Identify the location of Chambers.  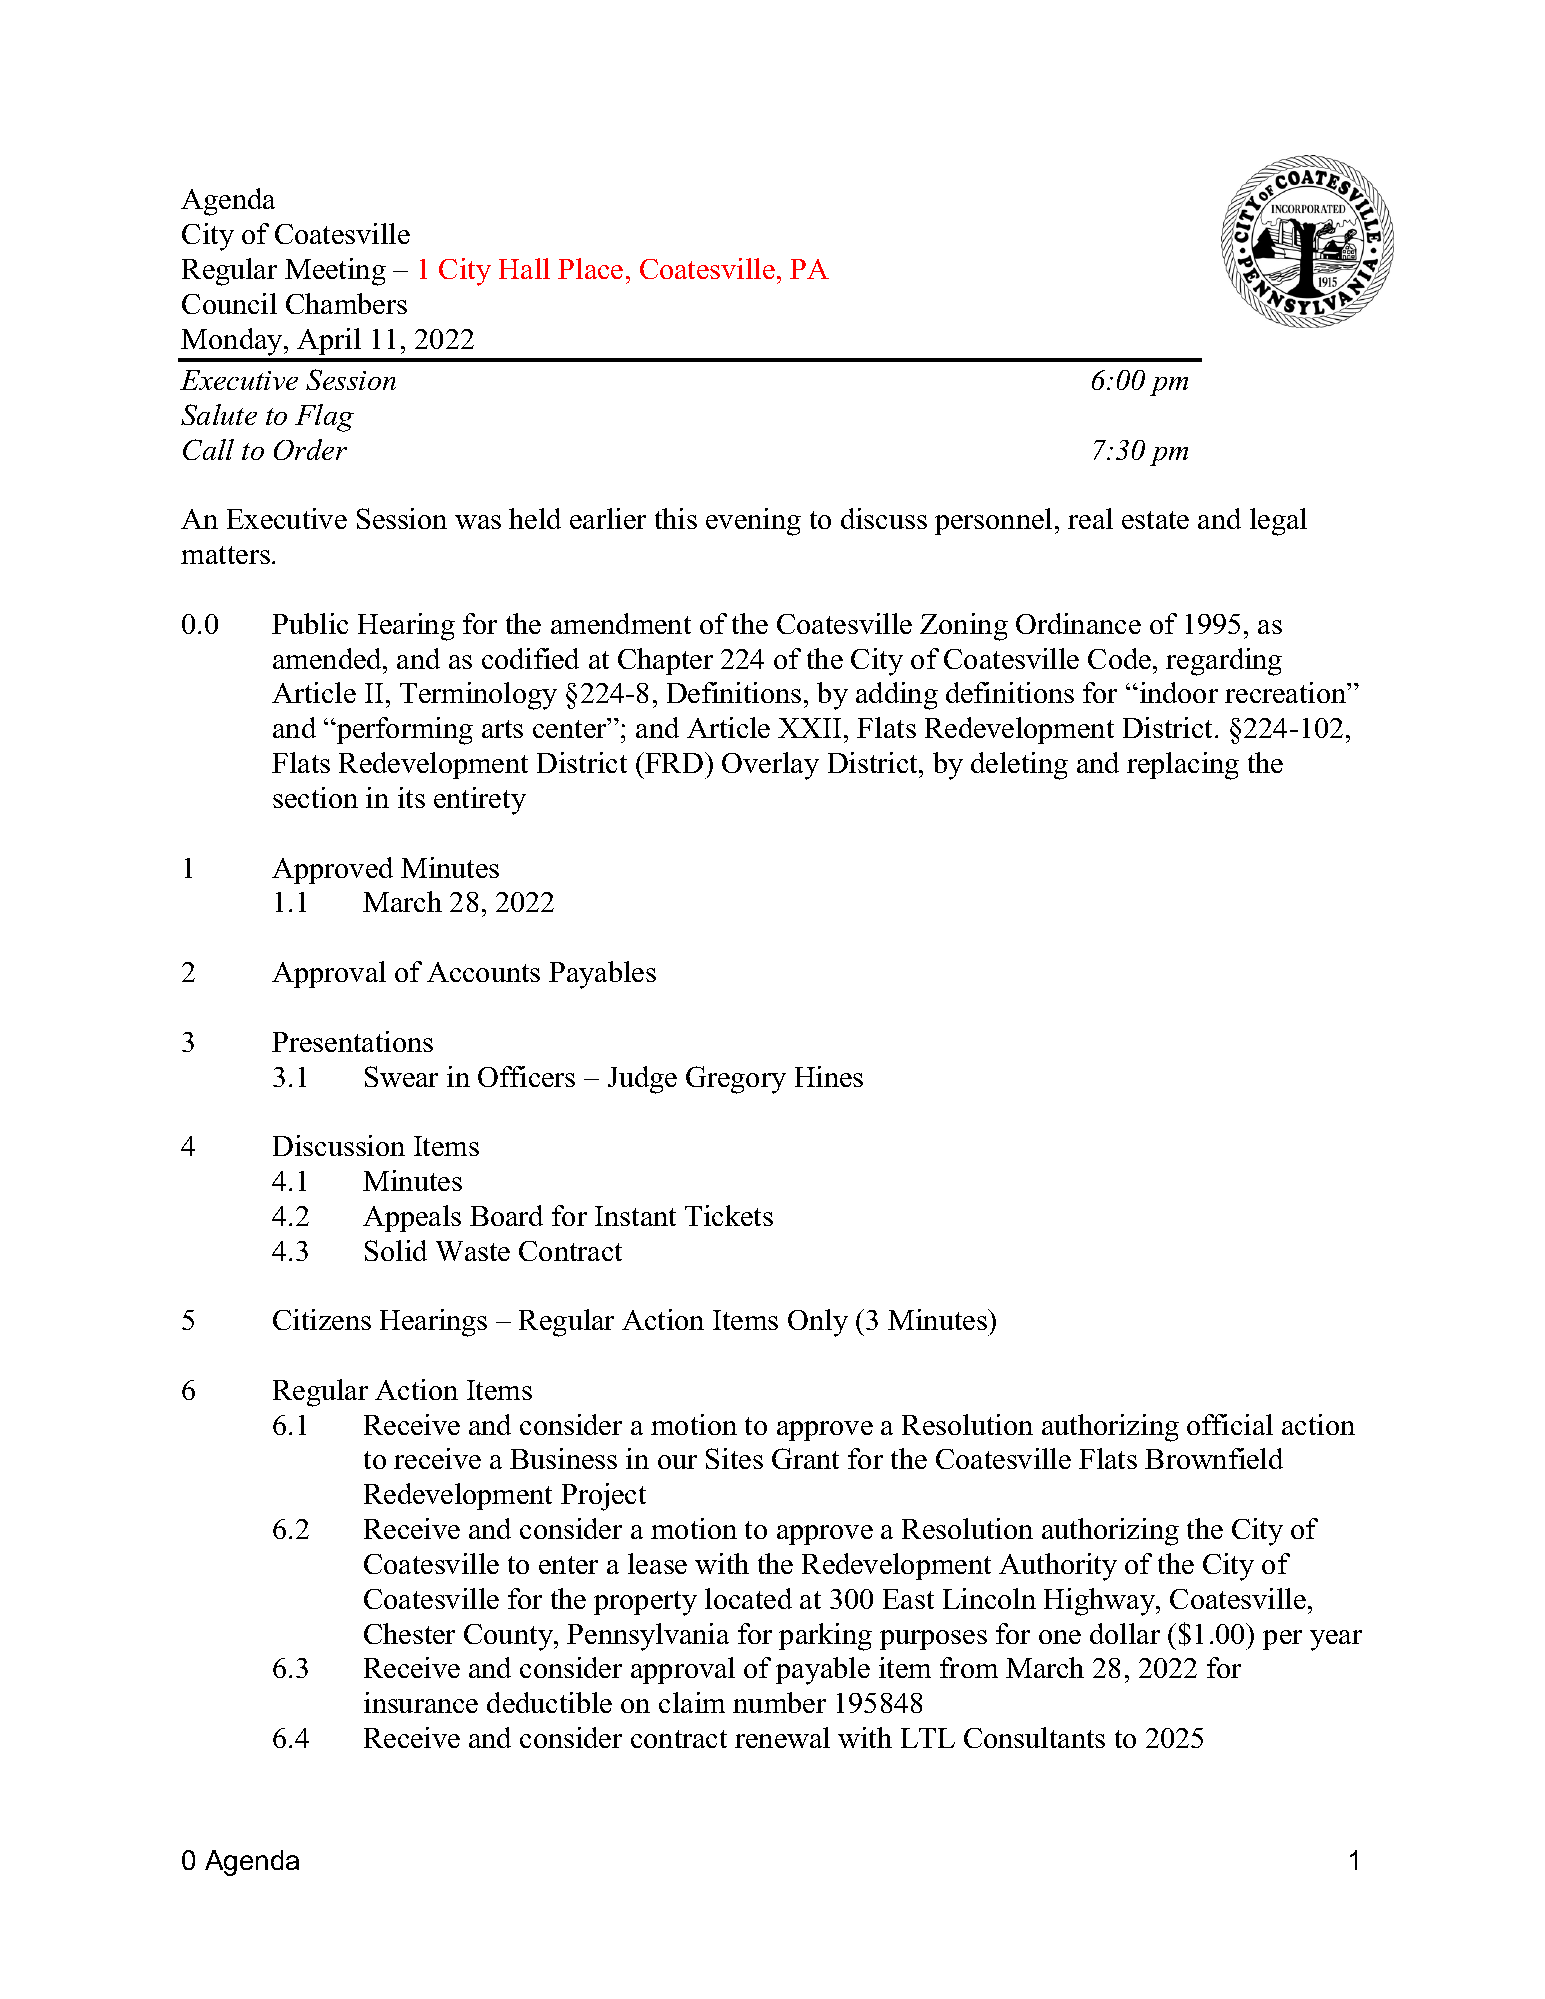
(346, 303).
